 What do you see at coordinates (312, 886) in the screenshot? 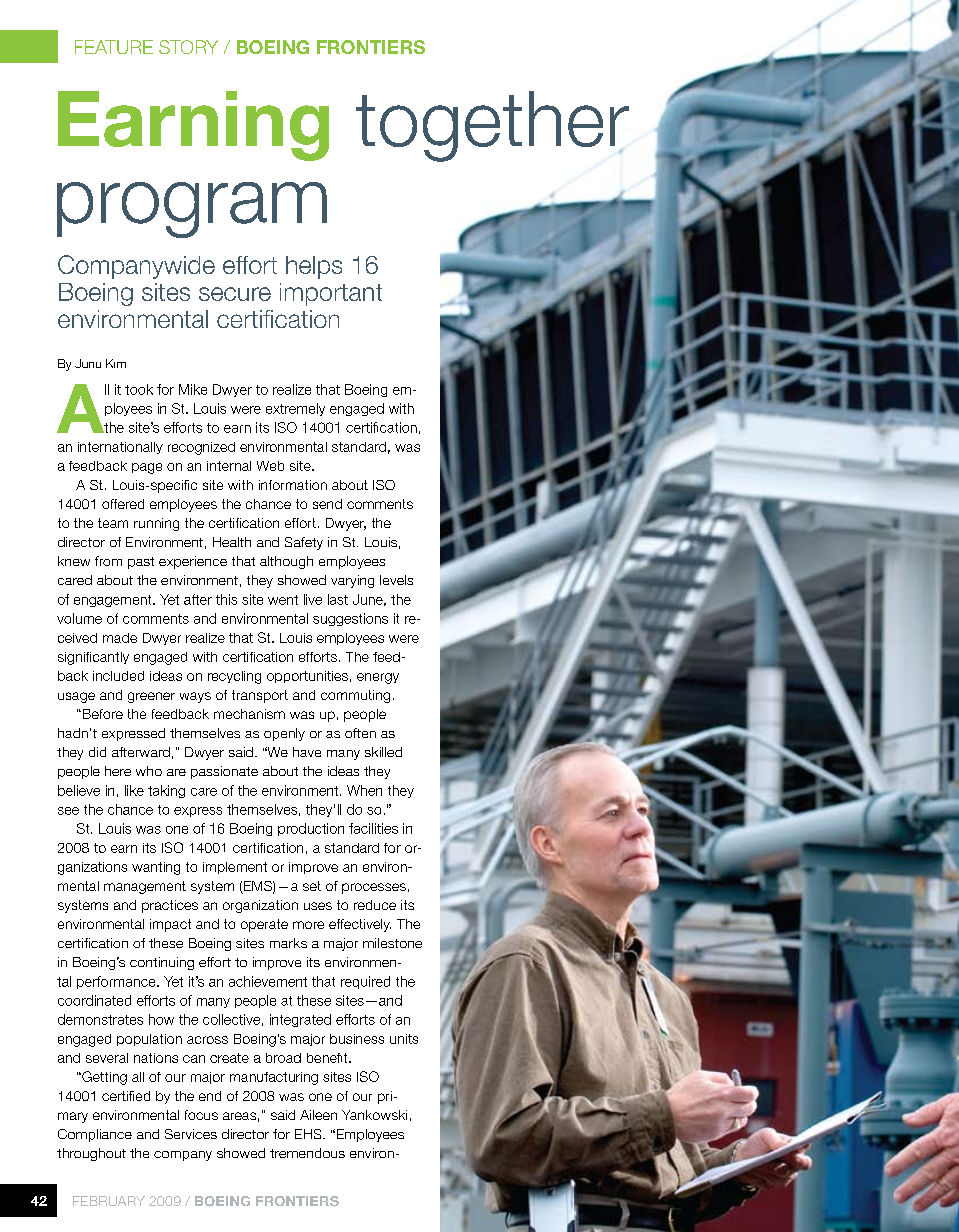
I see `set` at bounding box center [312, 886].
